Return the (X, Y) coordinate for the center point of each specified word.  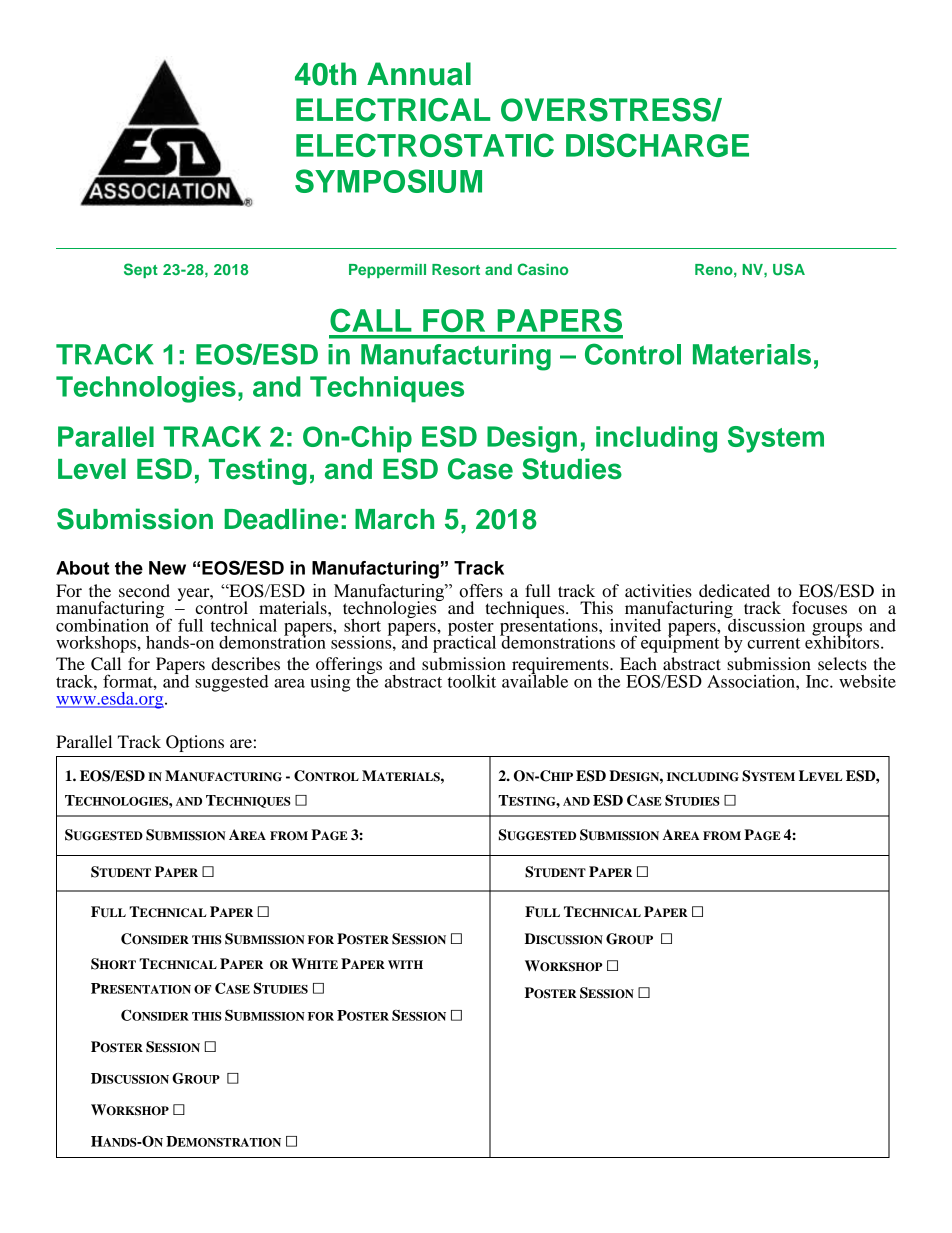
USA (789, 269)
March (394, 519)
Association (752, 681)
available (535, 680)
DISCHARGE (657, 145)
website (867, 681)
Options (195, 743)
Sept (141, 270)
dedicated (734, 590)
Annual (419, 74)
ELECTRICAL (393, 110)
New (167, 568)
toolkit (472, 681)
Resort (456, 269)
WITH (405, 964)
